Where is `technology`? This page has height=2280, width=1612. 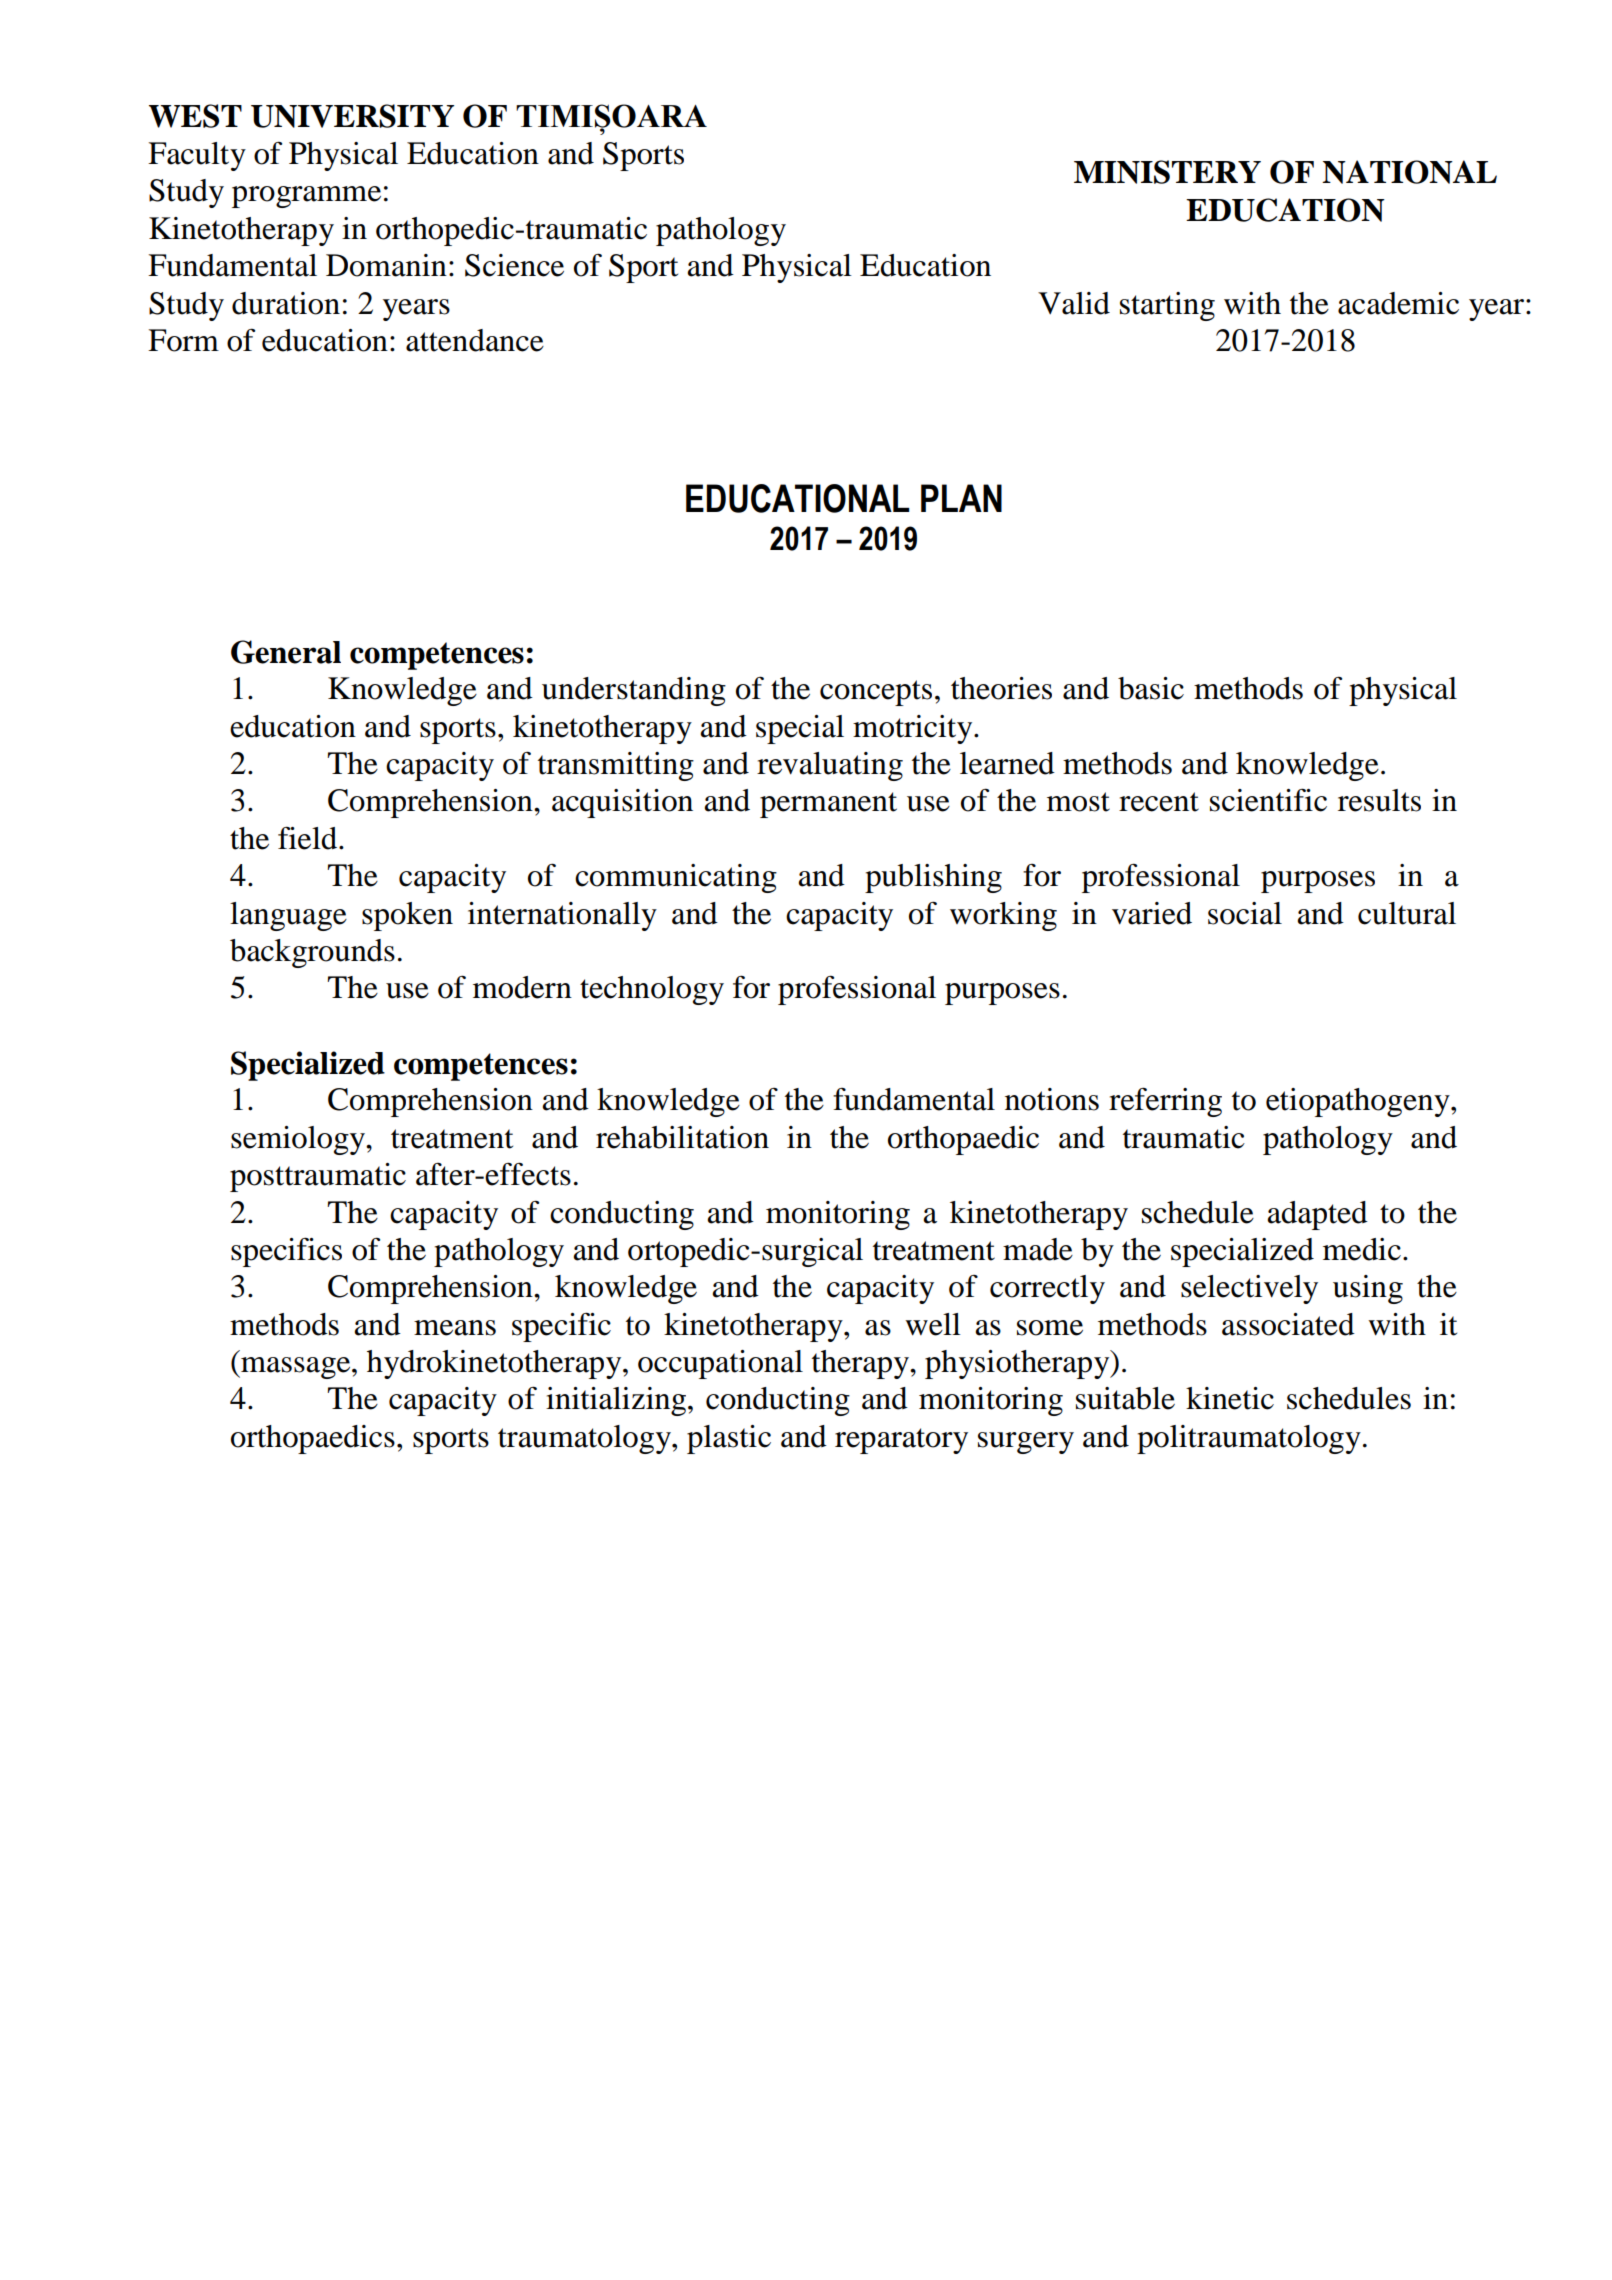 technology is located at coordinates (652, 990).
